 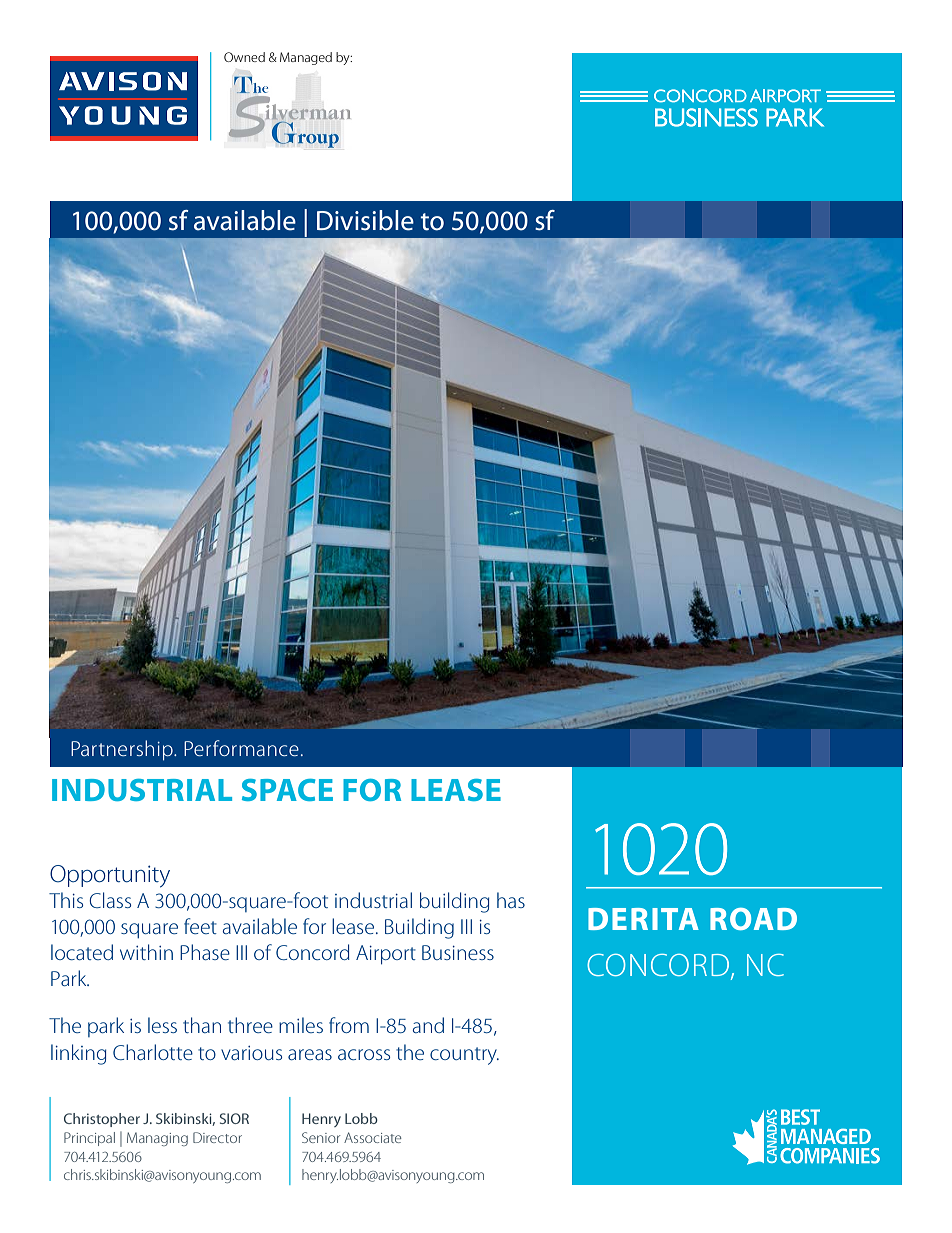 What do you see at coordinates (365, 220) in the image?
I see `Divisible` at bounding box center [365, 220].
